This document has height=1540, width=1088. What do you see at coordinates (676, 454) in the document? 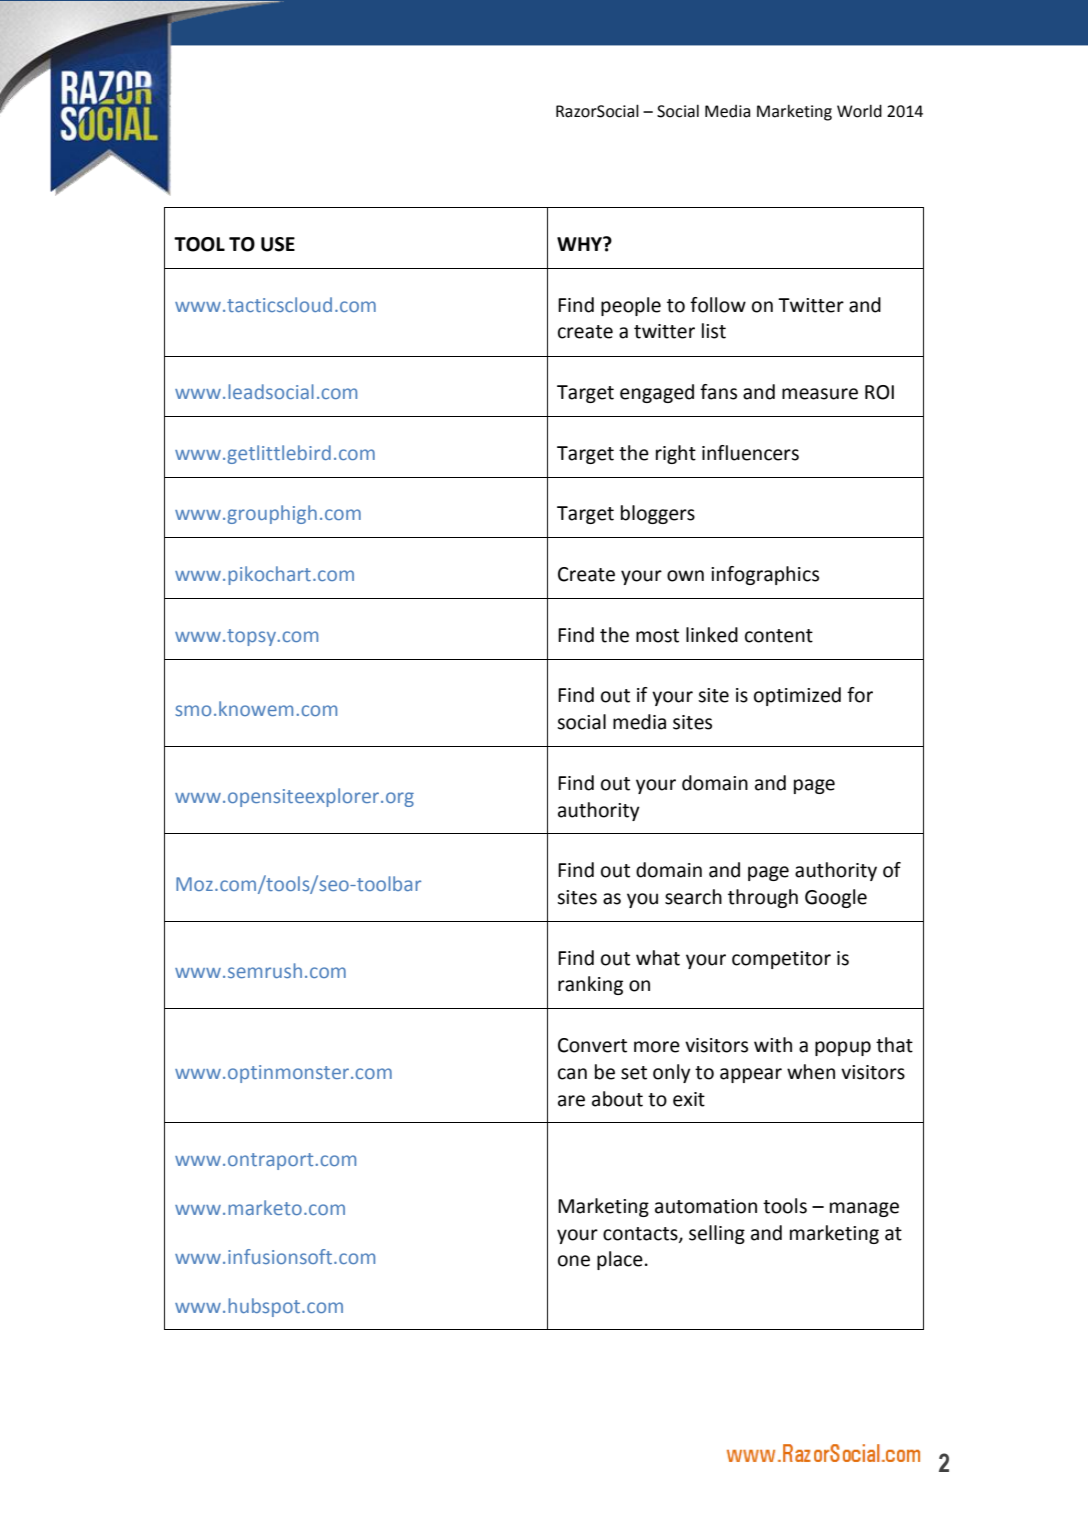
I see `right` at bounding box center [676, 454].
